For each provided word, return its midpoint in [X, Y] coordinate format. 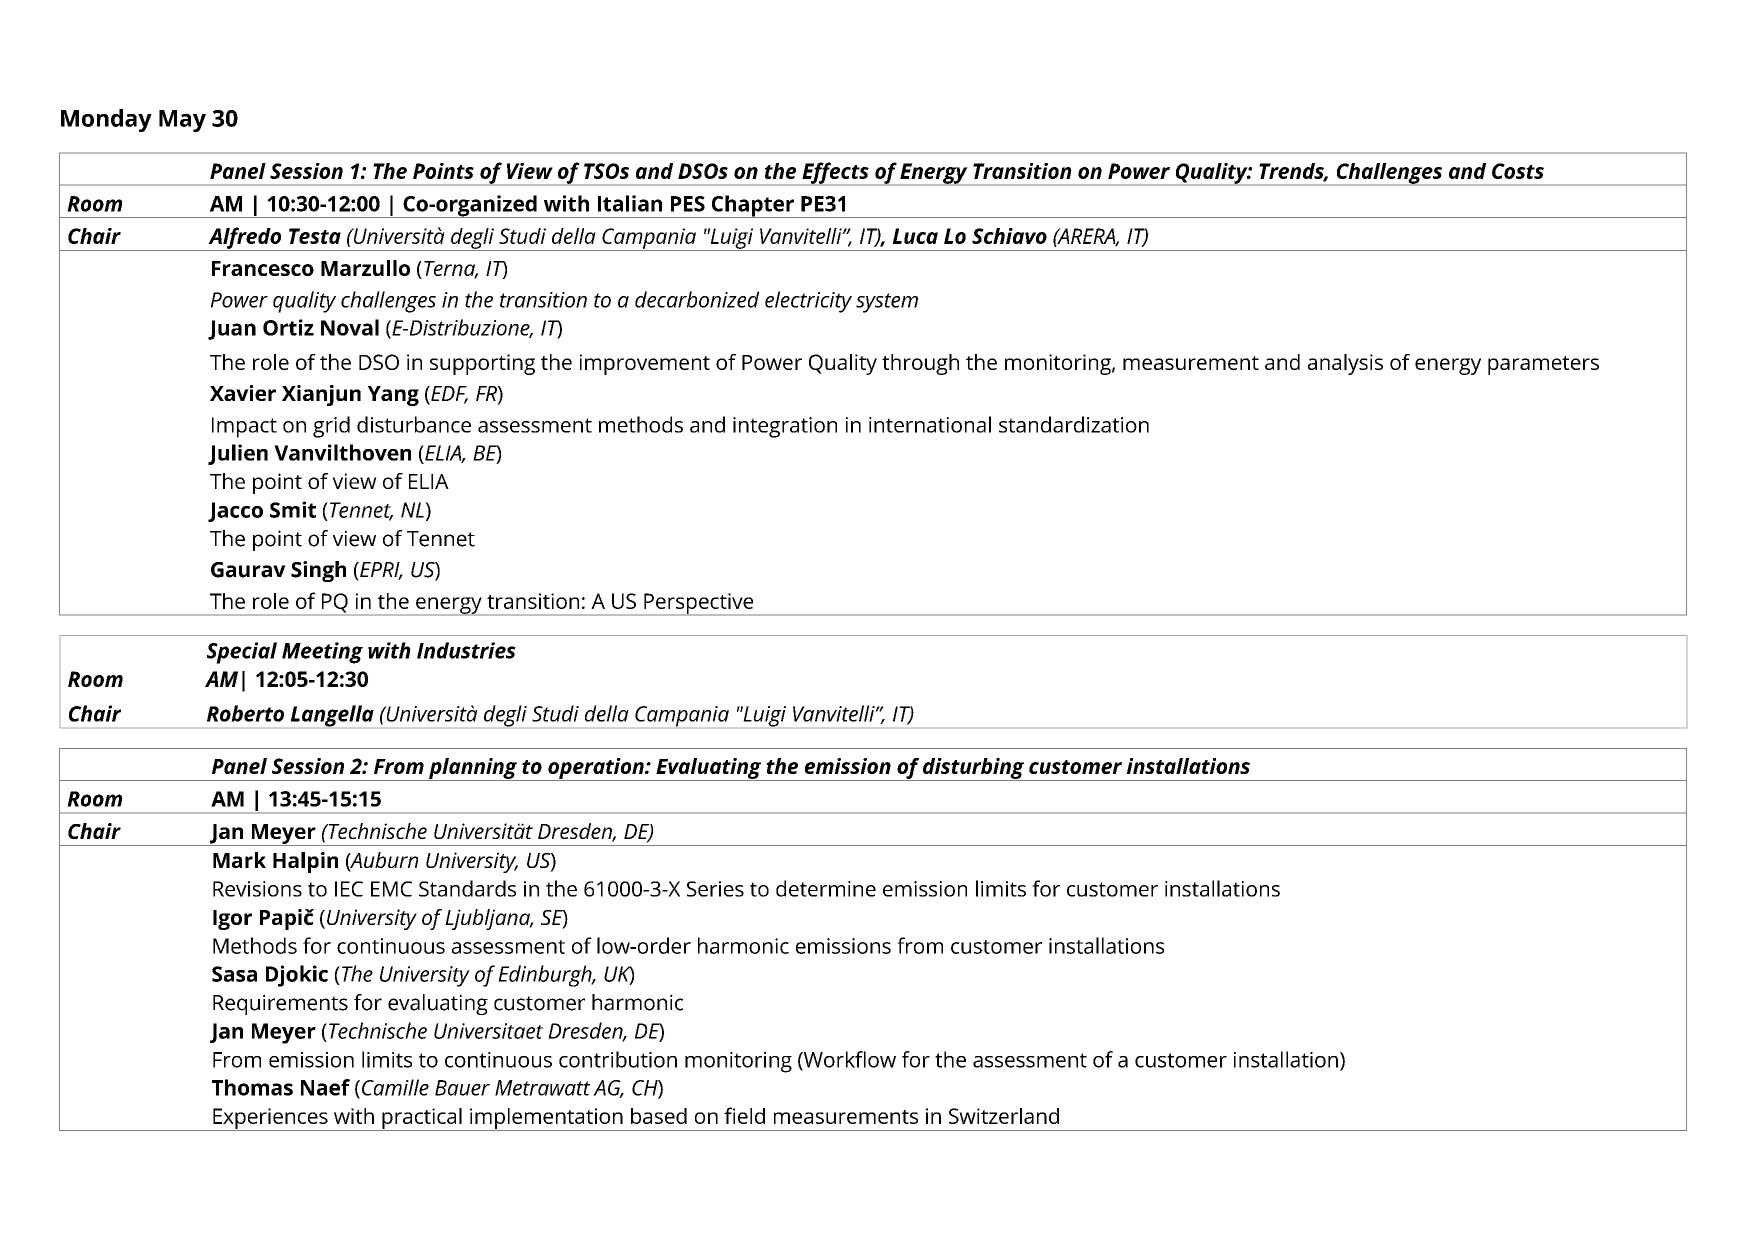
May [182, 121]
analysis [1345, 364]
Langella [332, 716]
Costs [1518, 171]
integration [785, 427]
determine [826, 888]
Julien [238, 454]
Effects [835, 174]
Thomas [252, 1087]
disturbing [973, 769]
